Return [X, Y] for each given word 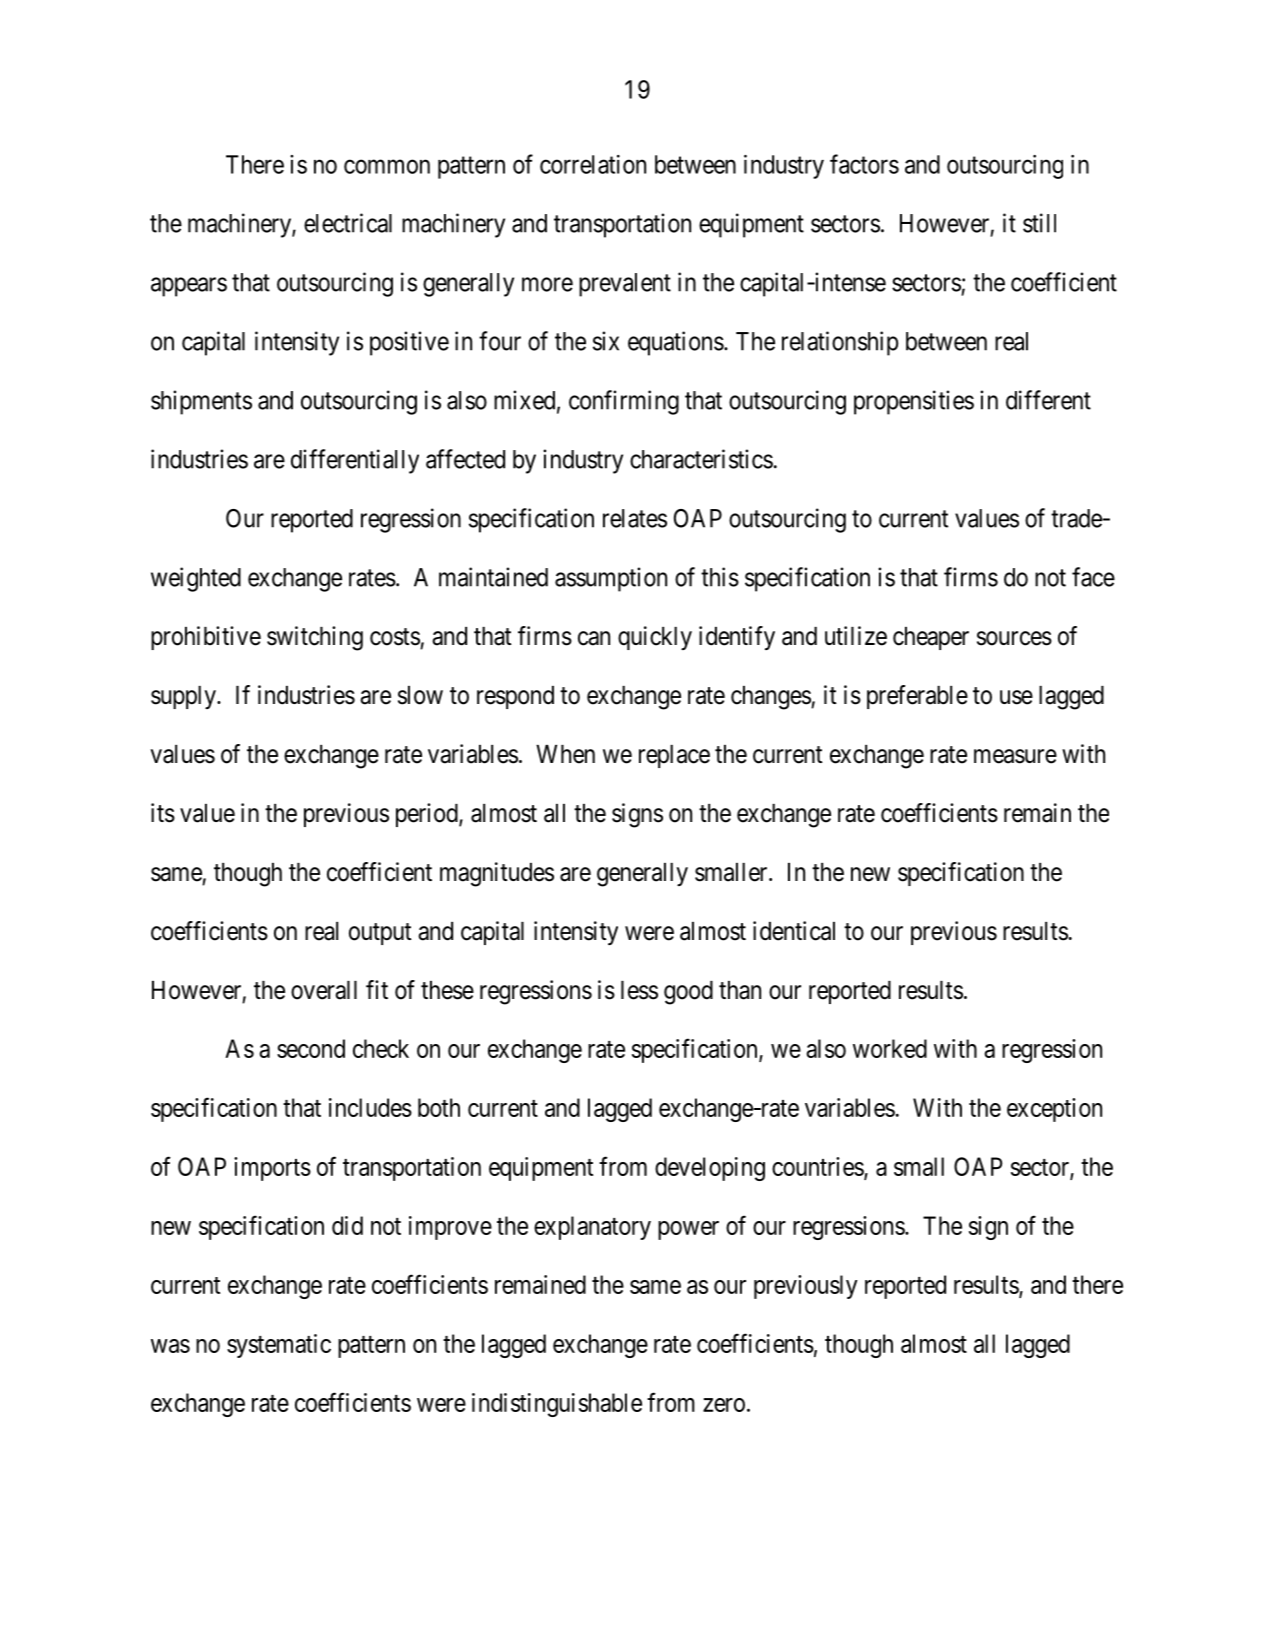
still [1039, 223]
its [163, 813]
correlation [593, 164]
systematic [279, 1346]
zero [724, 1405]
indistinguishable [557, 1405]
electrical [348, 223]
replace [674, 756]
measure [1015, 756]
